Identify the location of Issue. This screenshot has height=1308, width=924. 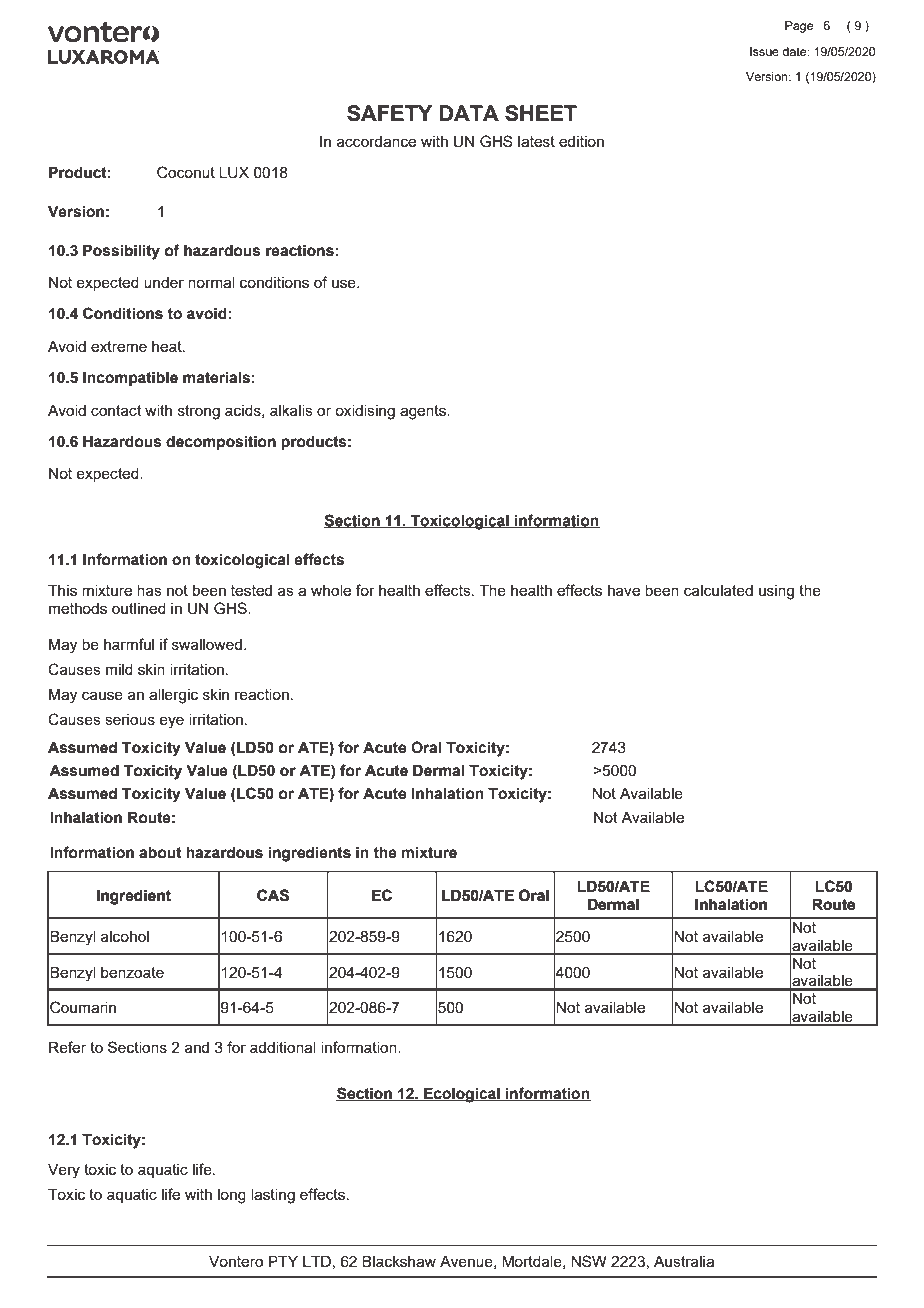
(764, 51).
